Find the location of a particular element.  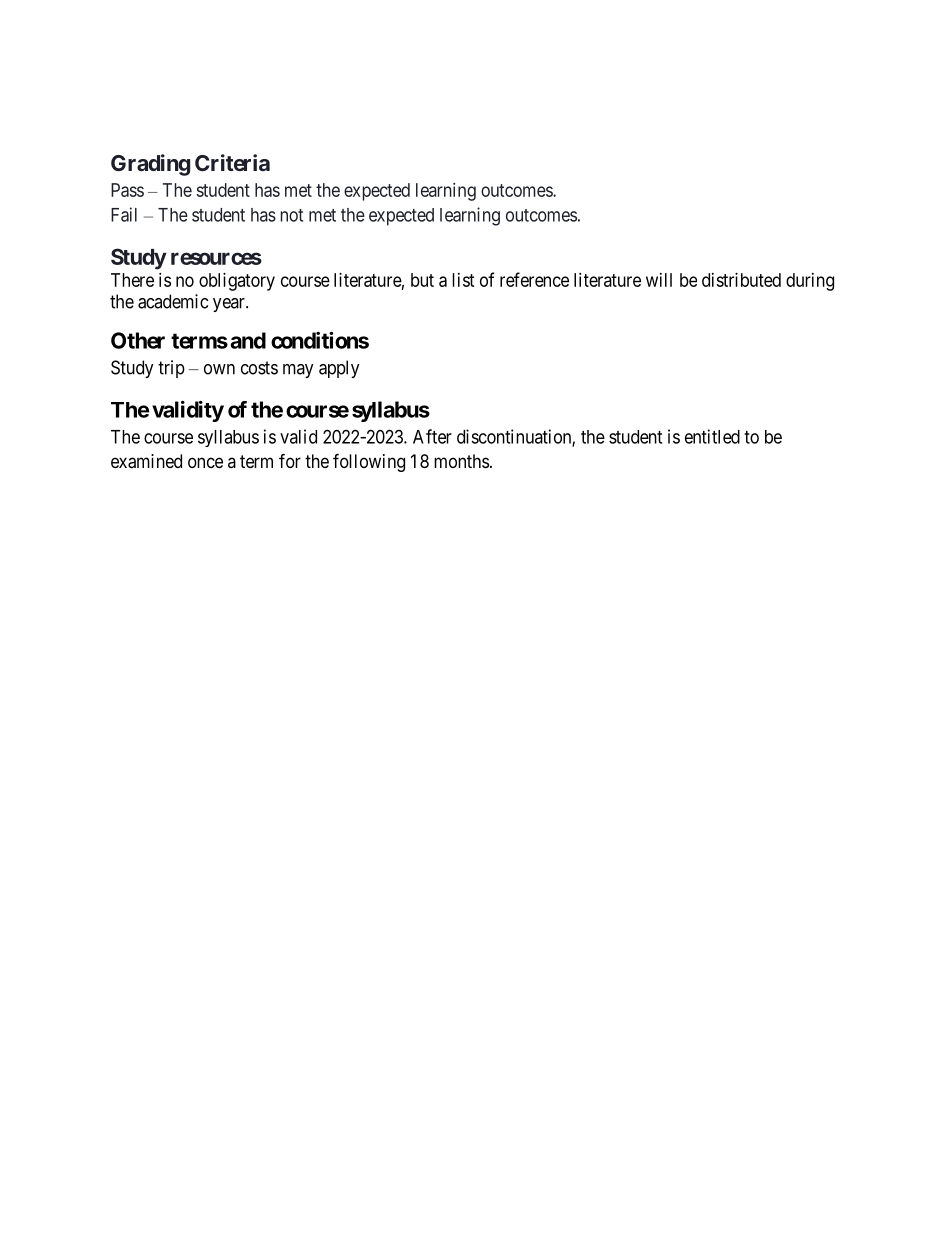

list is located at coordinates (463, 280).
